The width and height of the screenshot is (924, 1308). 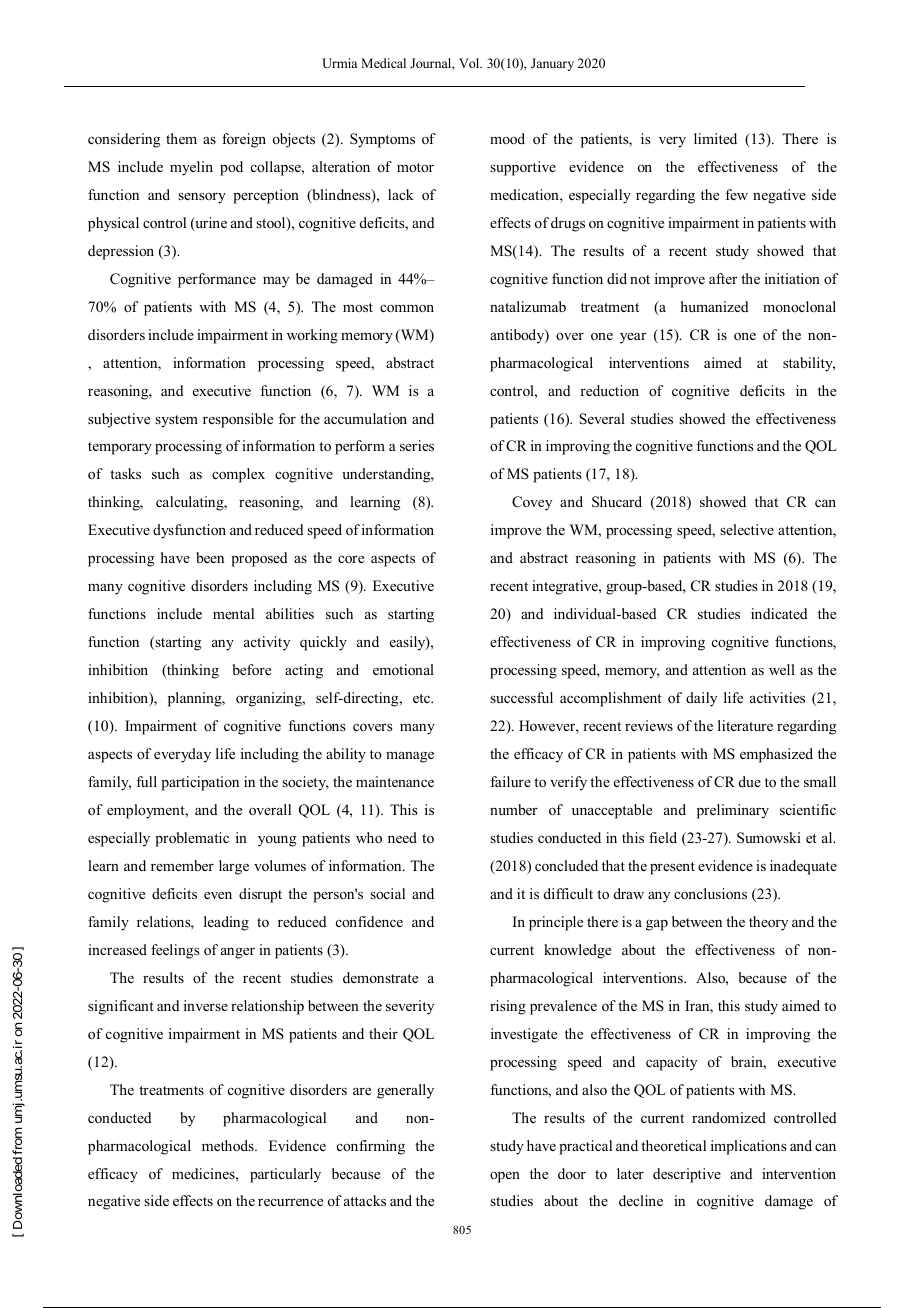 I want to click on them, so click(x=181, y=138).
